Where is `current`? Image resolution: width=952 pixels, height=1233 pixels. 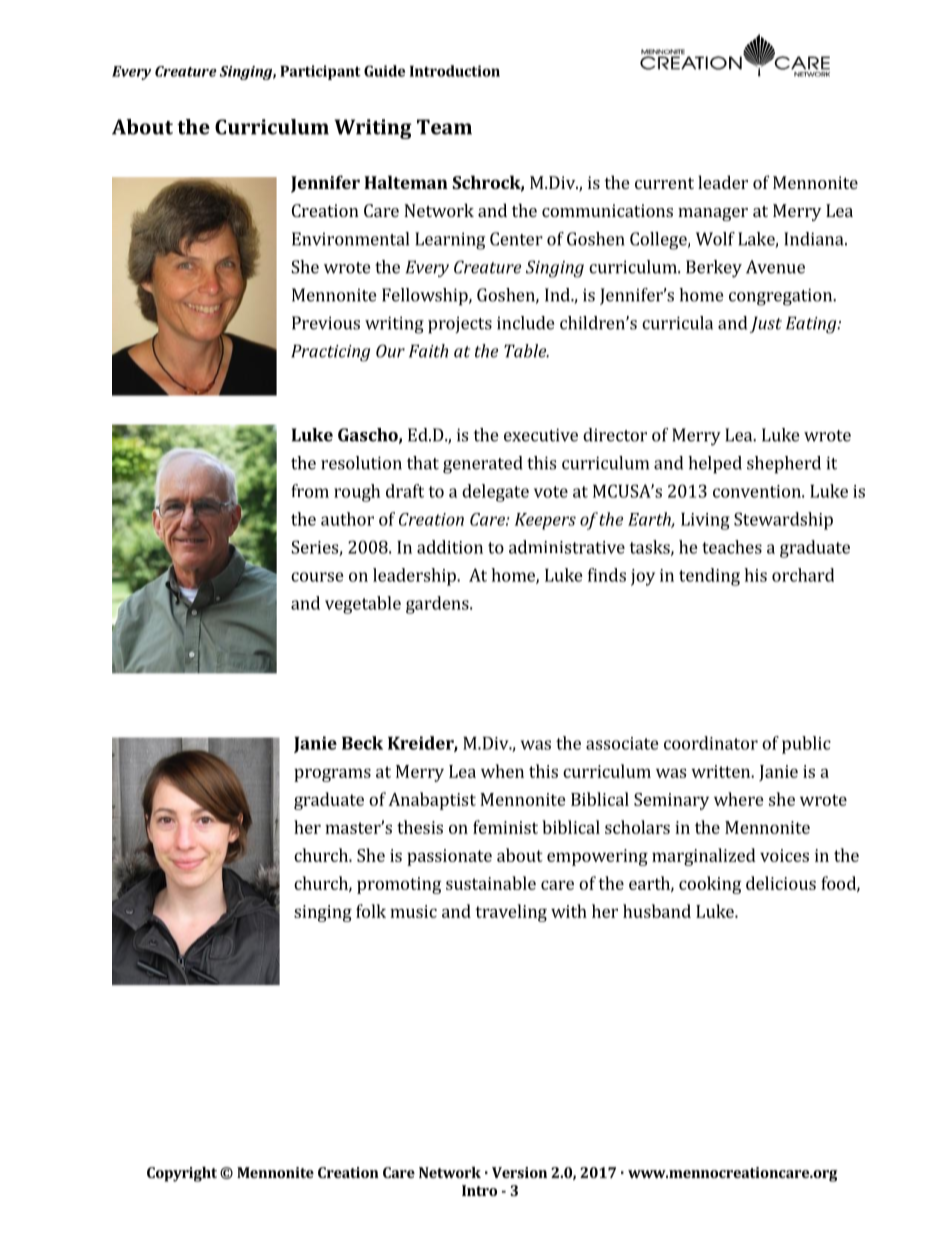
current is located at coordinates (664, 183).
